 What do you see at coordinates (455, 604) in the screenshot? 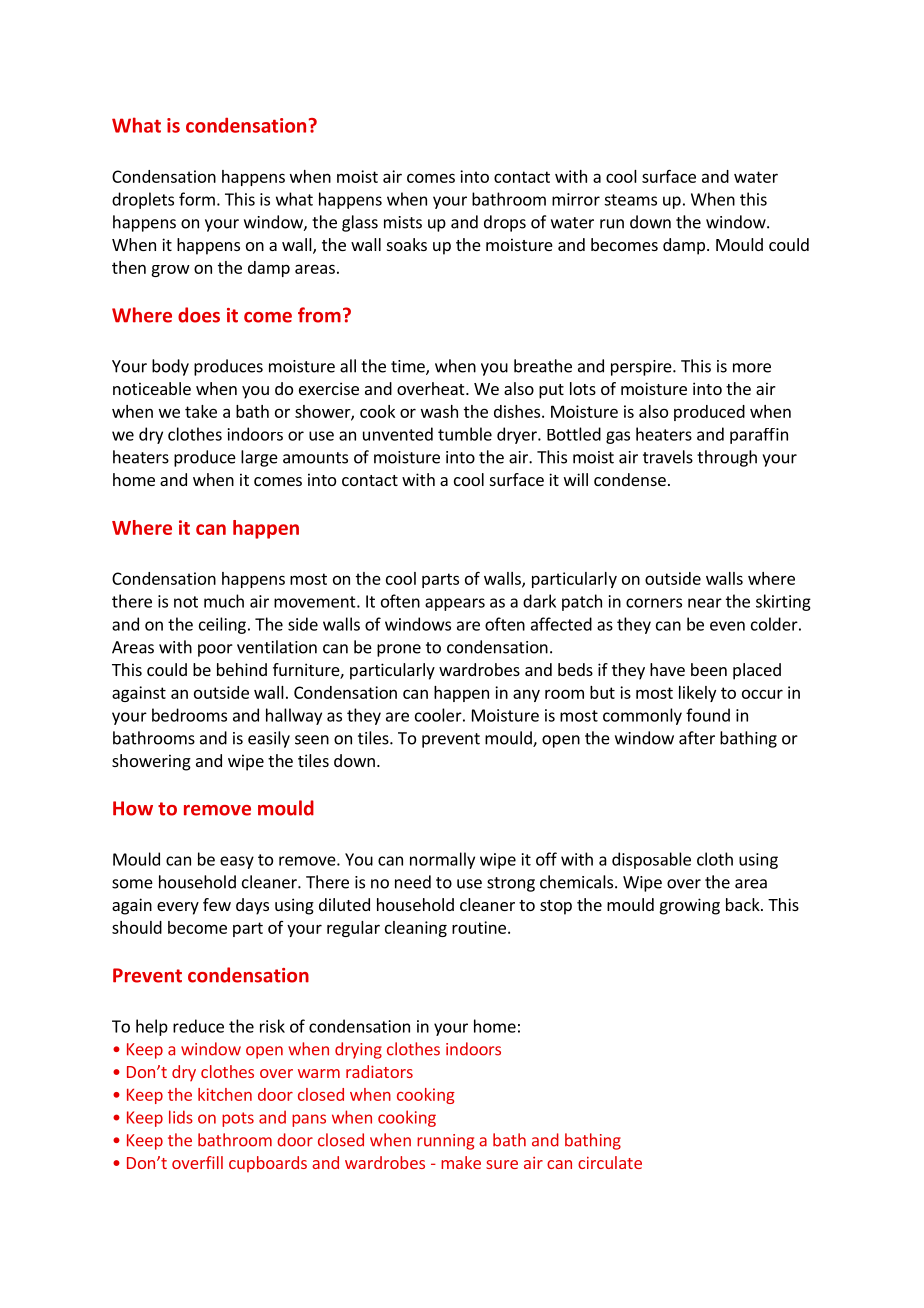
I see `appears` at bounding box center [455, 604].
